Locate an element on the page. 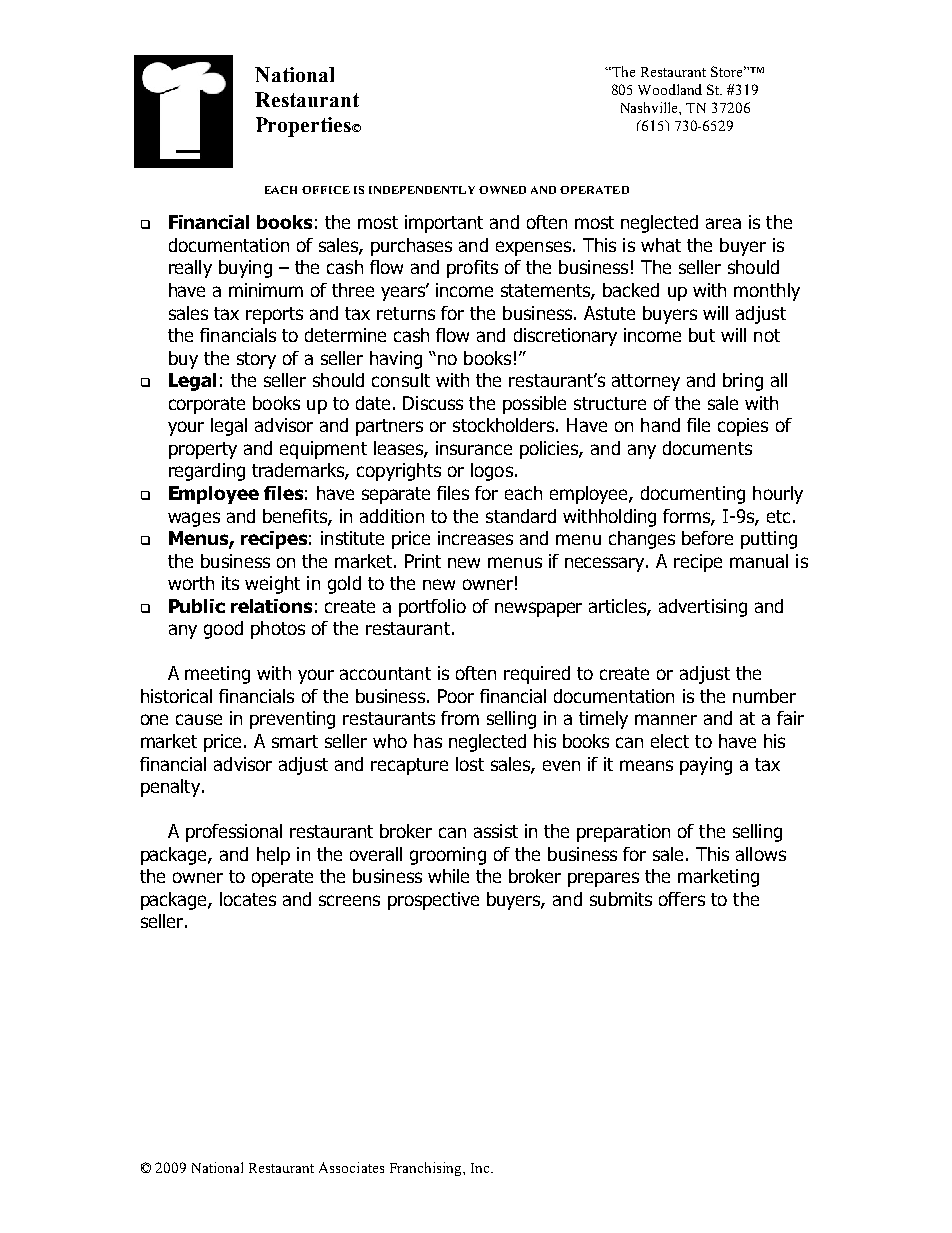  Franchising is located at coordinates (427, 1169).
